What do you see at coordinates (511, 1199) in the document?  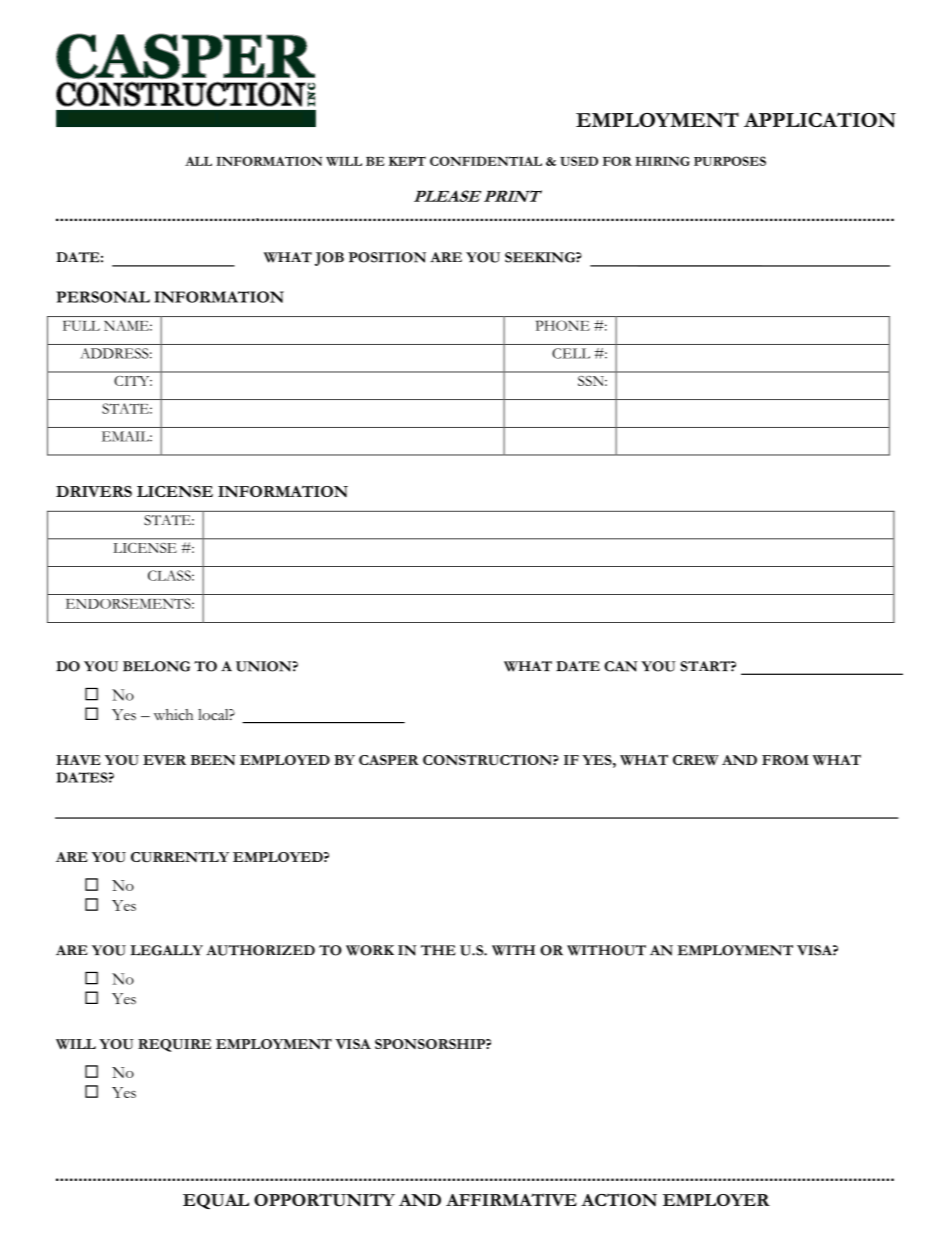 I see `AFFIRMATIVE` at bounding box center [511, 1199].
